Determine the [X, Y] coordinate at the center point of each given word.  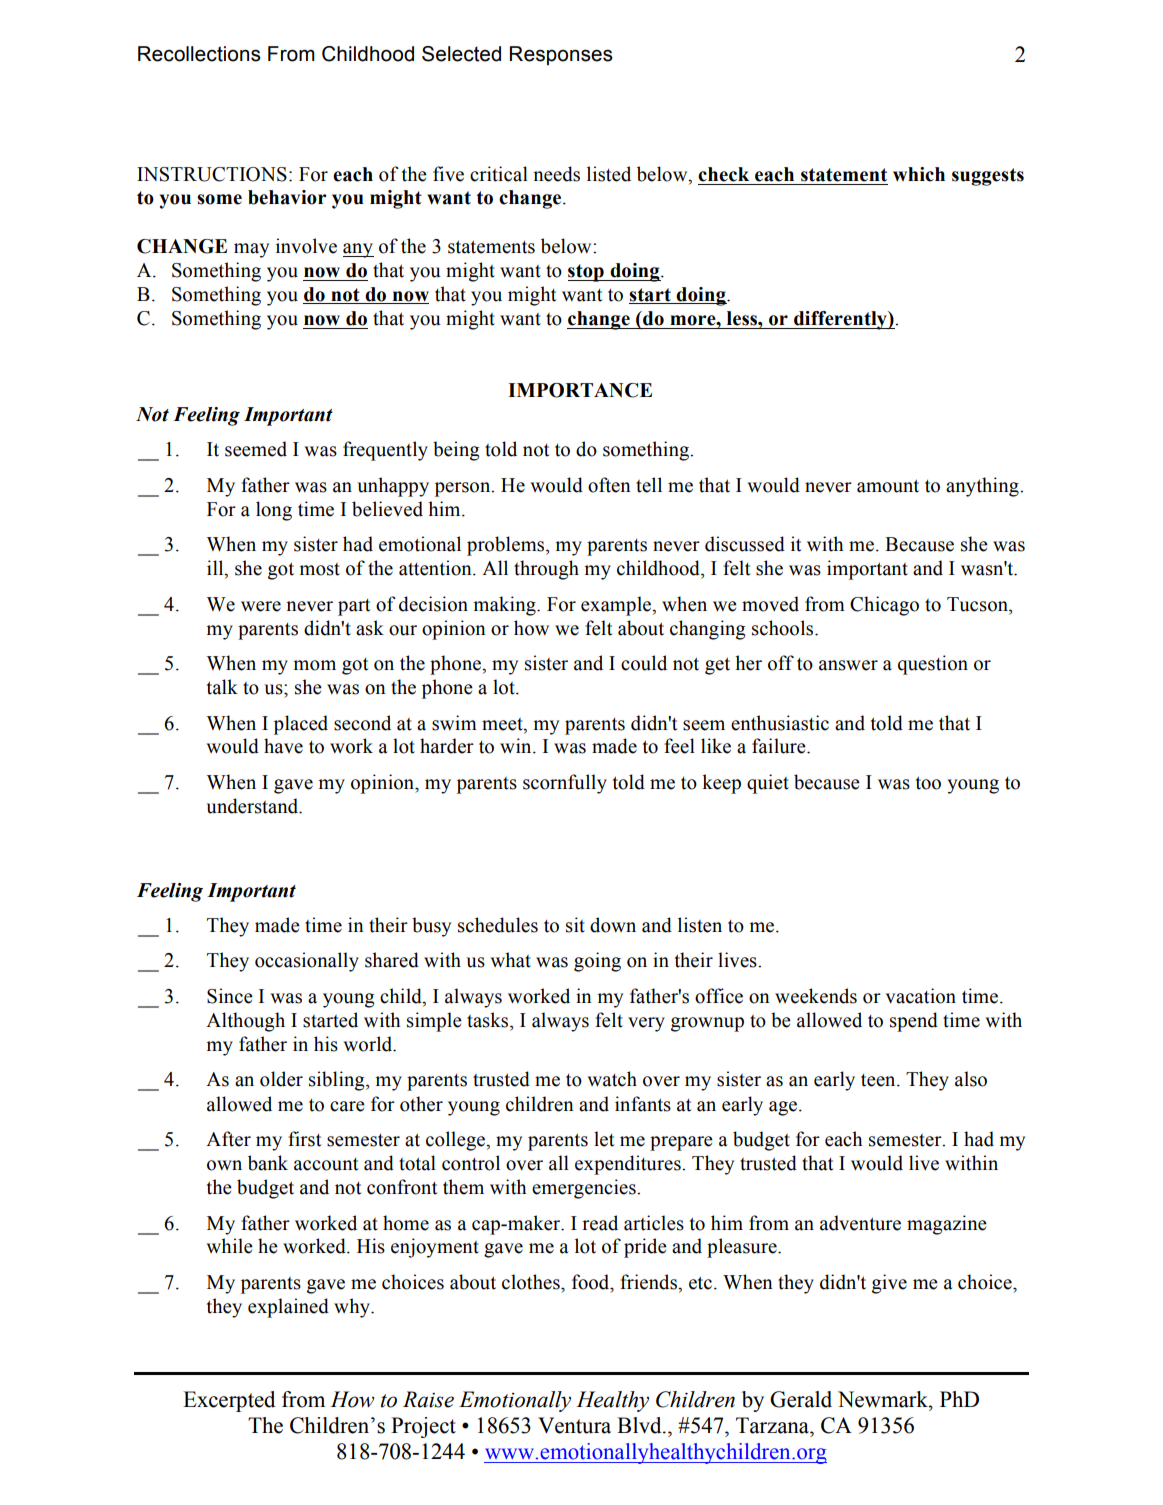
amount [888, 486]
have [283, 746]
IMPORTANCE [580, 390]
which [919, 174]
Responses [561, 55]
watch [612, 1079]
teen [879, 1080]
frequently [385, 451]
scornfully [565, 784]
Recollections [199, 54]
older [281, 1079]
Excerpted [229, 1401]
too [928, 783]
